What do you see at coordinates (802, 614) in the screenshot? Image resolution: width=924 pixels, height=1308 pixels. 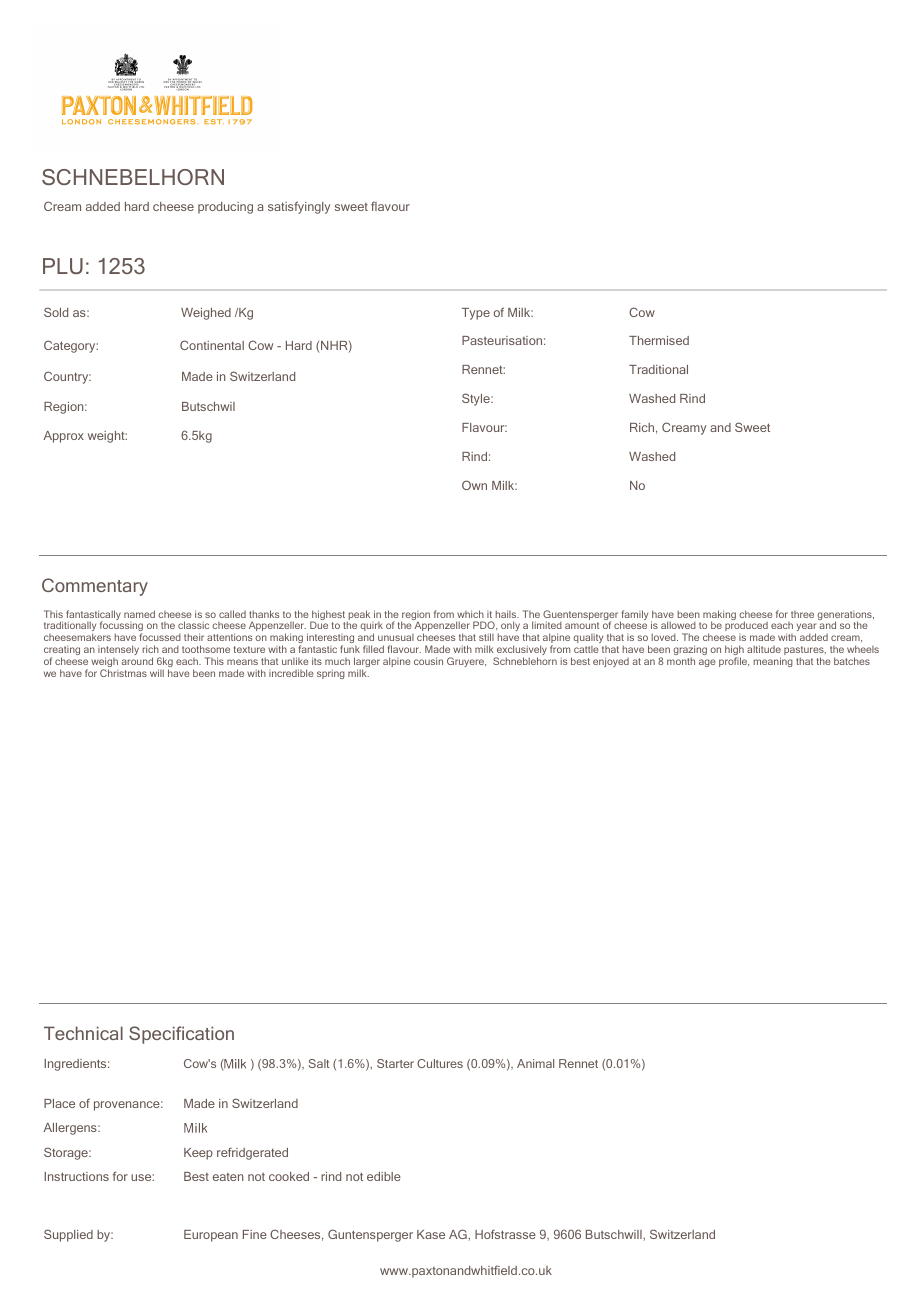 I see `three` at bounding box center [802, 614].
